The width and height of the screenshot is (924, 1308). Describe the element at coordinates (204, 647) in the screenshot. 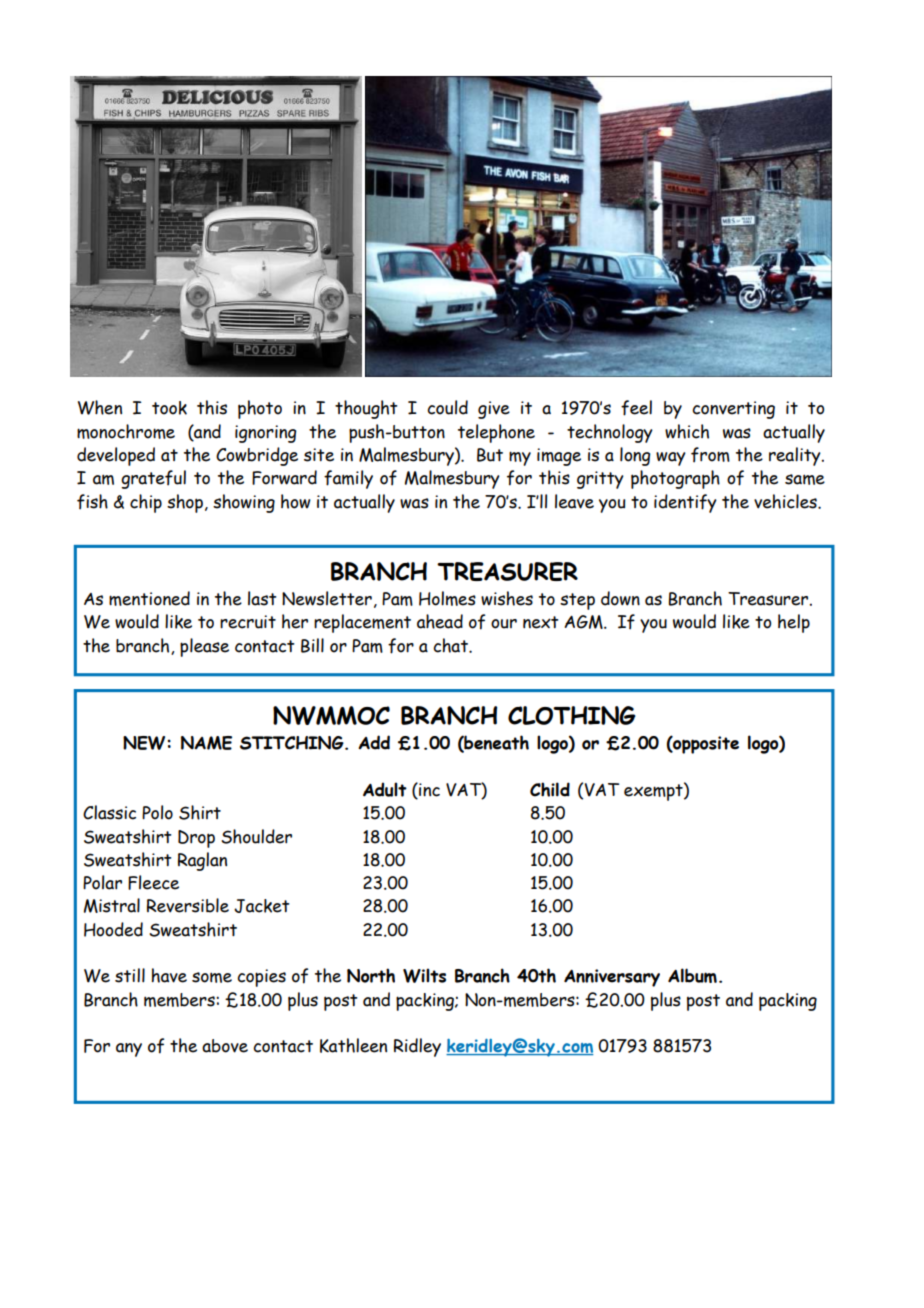

I see `please` at that location.
